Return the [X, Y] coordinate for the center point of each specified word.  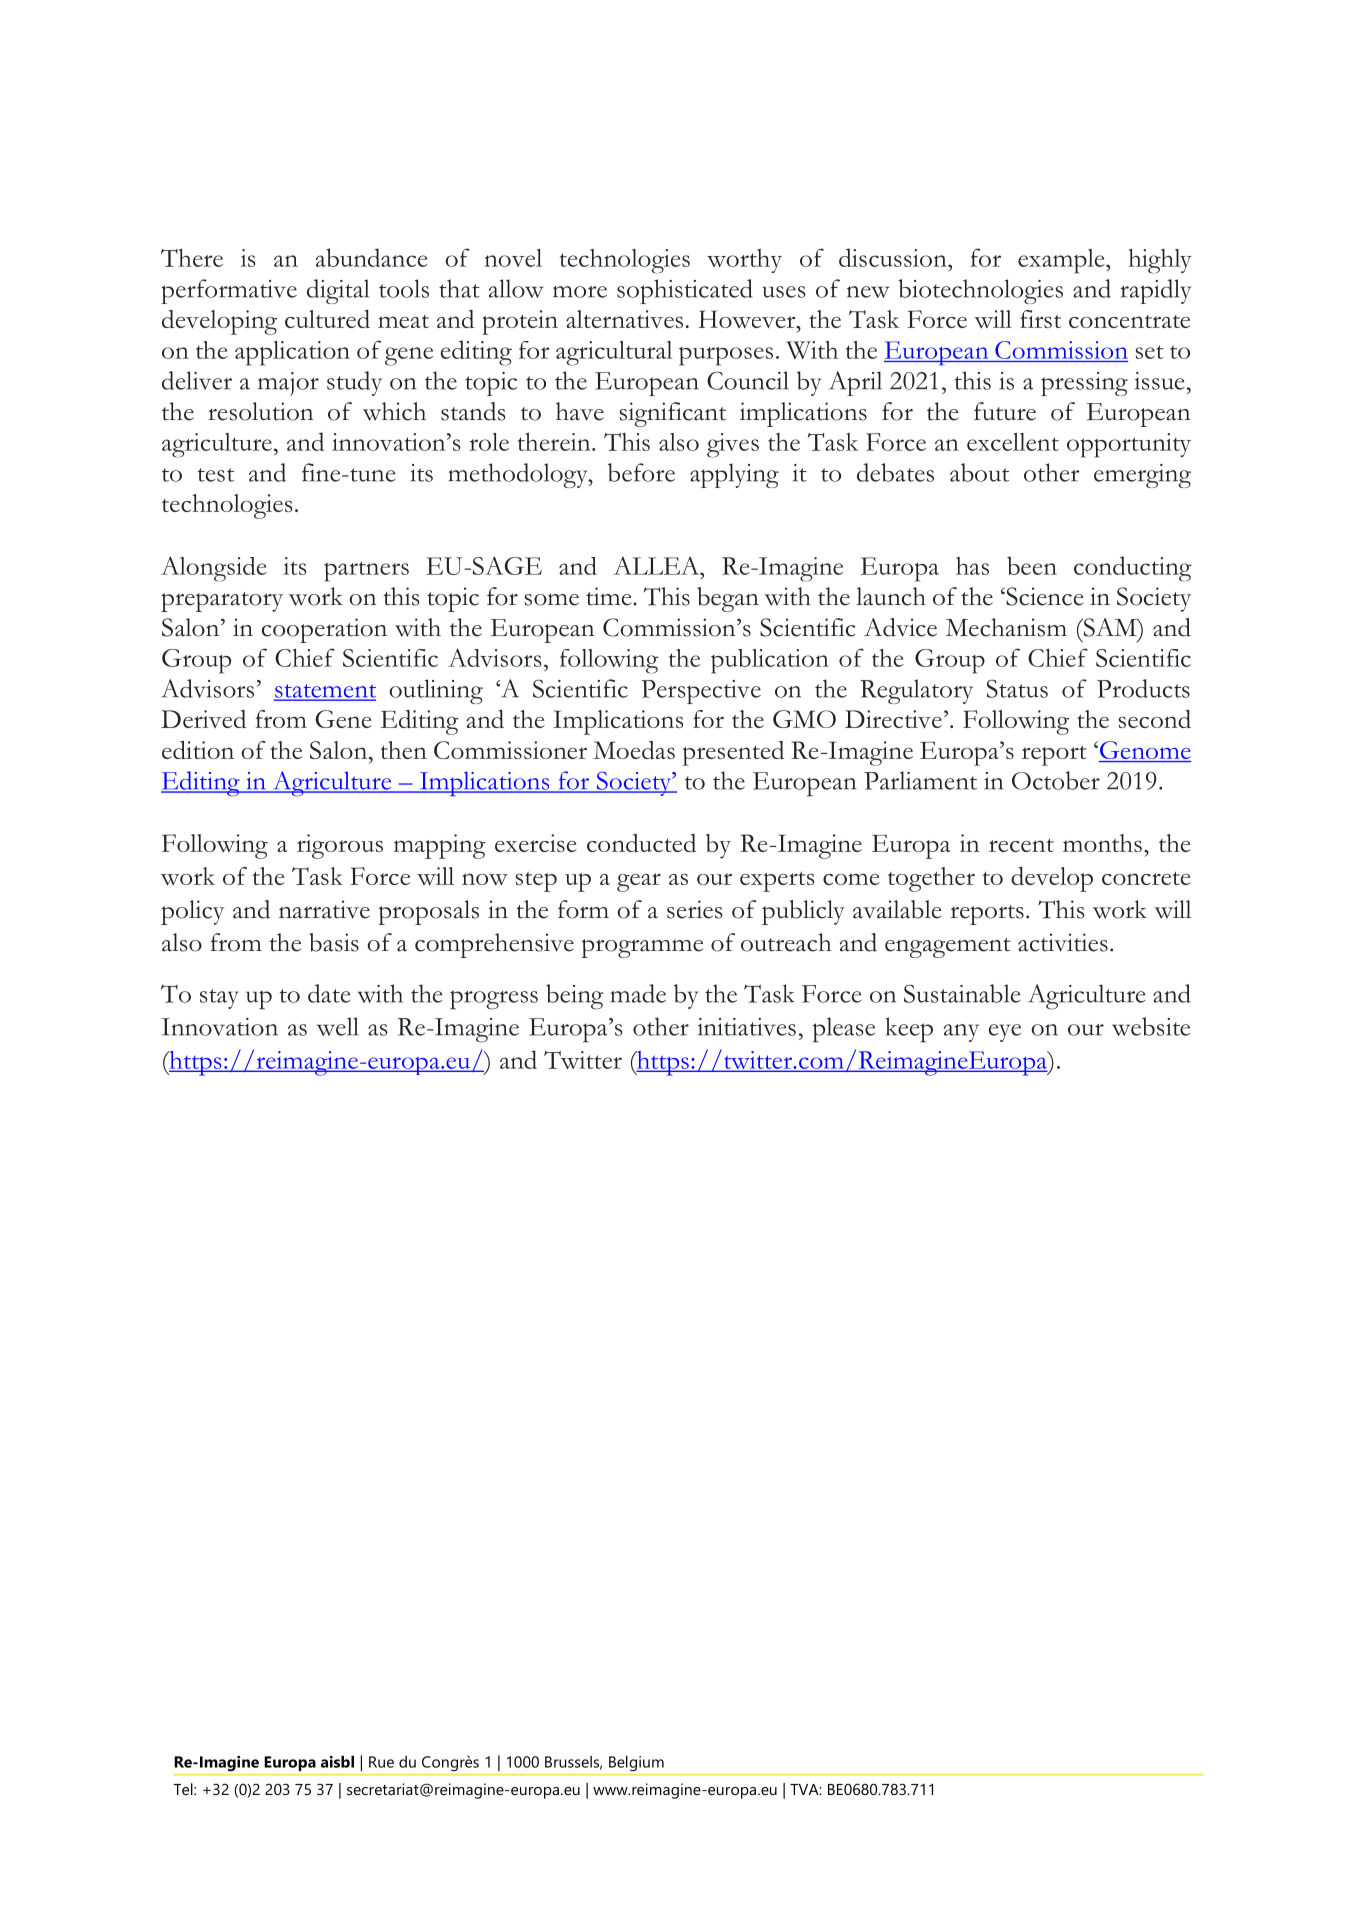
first [1040, 319]
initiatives [747, 1027]
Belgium [636, 1763]
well [338, 1026]
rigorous [340, 846]
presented [733, 753]
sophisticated [685, 291]
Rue [381, 1762]
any [961, 1033]
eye [1005, 1033]
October [1056, 780]
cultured [327, 319]
